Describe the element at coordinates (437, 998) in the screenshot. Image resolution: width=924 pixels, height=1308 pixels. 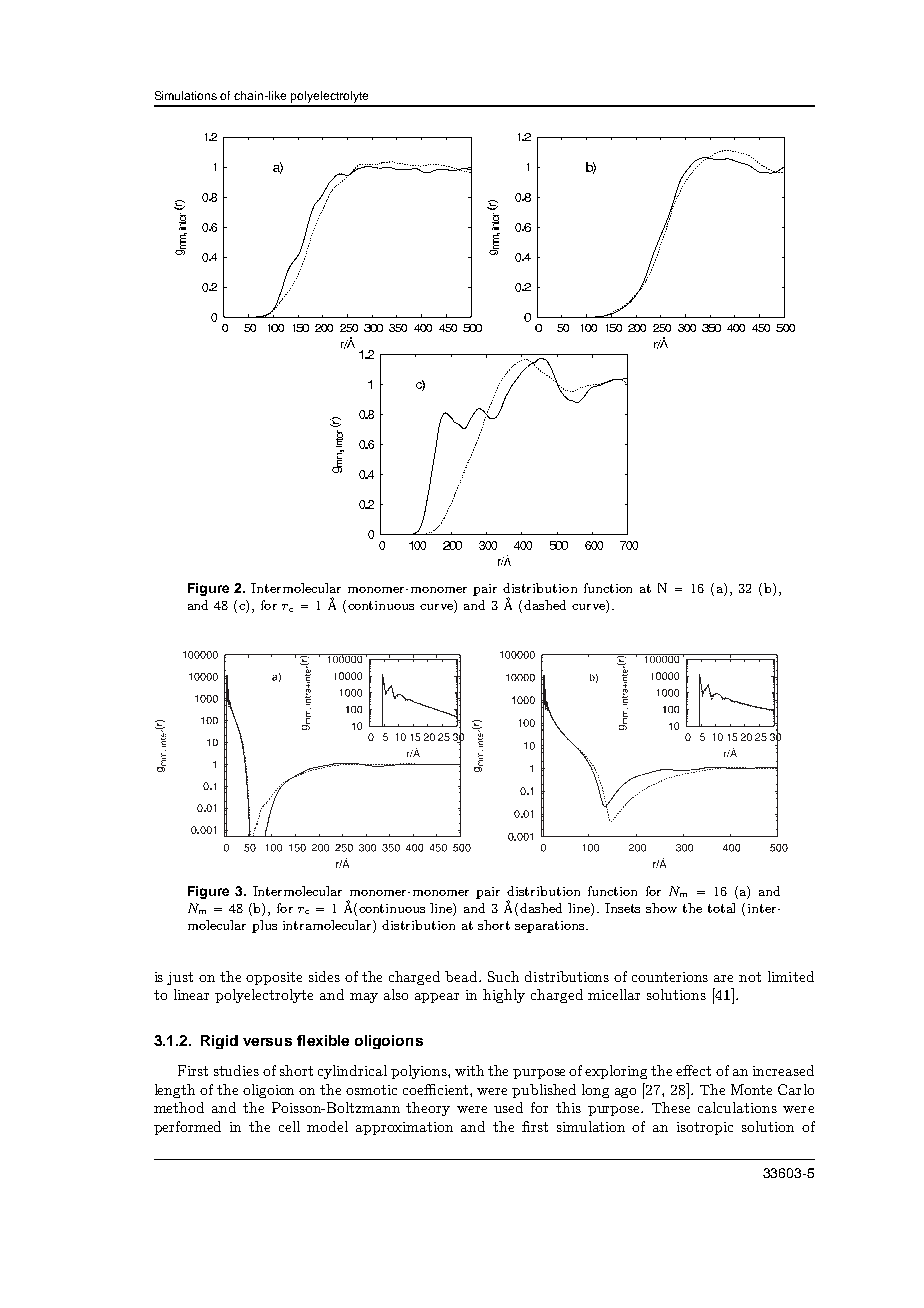
I see `appear` at that location.
